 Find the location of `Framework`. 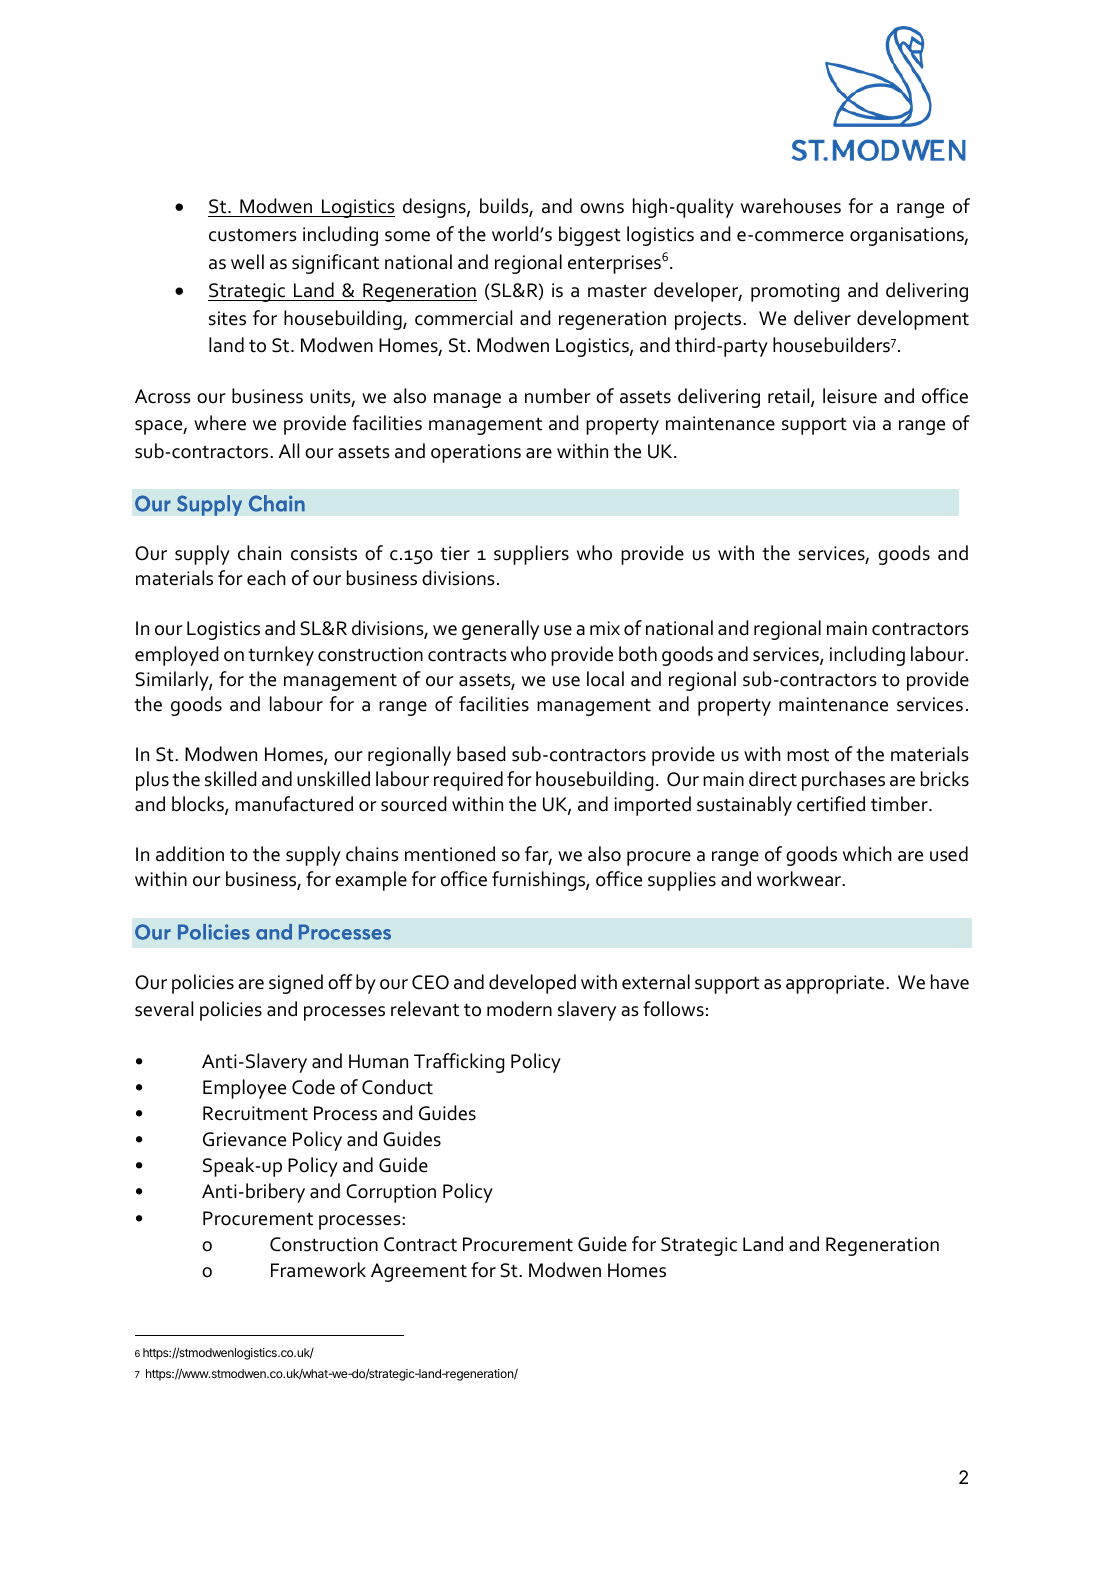

Framework is located at coordinates (318, 1270).
